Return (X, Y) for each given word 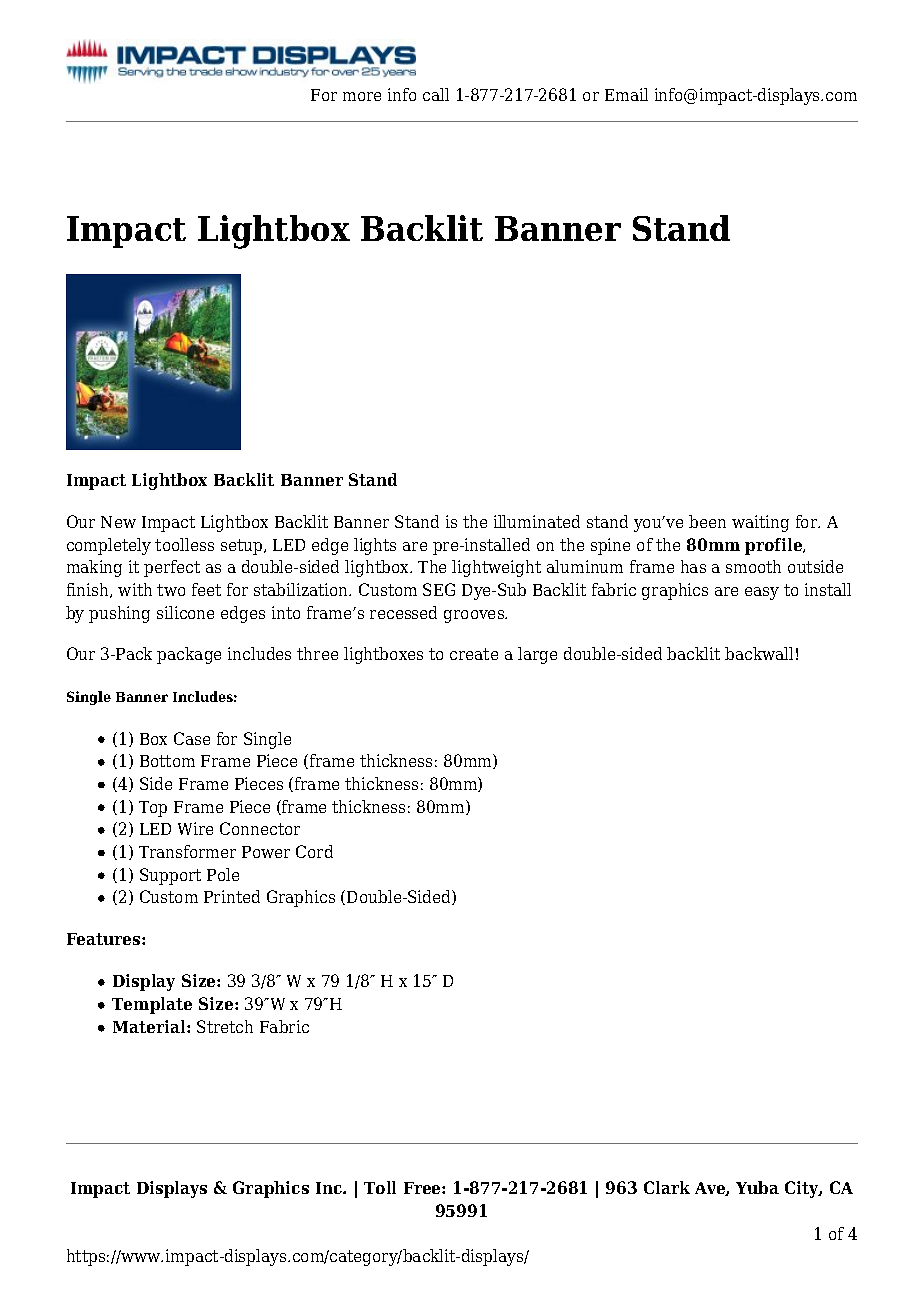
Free (423, 1188)
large (537, 655)
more (362, 96)
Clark (667, 1187)
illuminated (537, 521)
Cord (314, 851)
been (707, 521)
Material (150, 1026)
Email (626, 94)
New (118, 522)
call (436, 94)
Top (153, 809)
